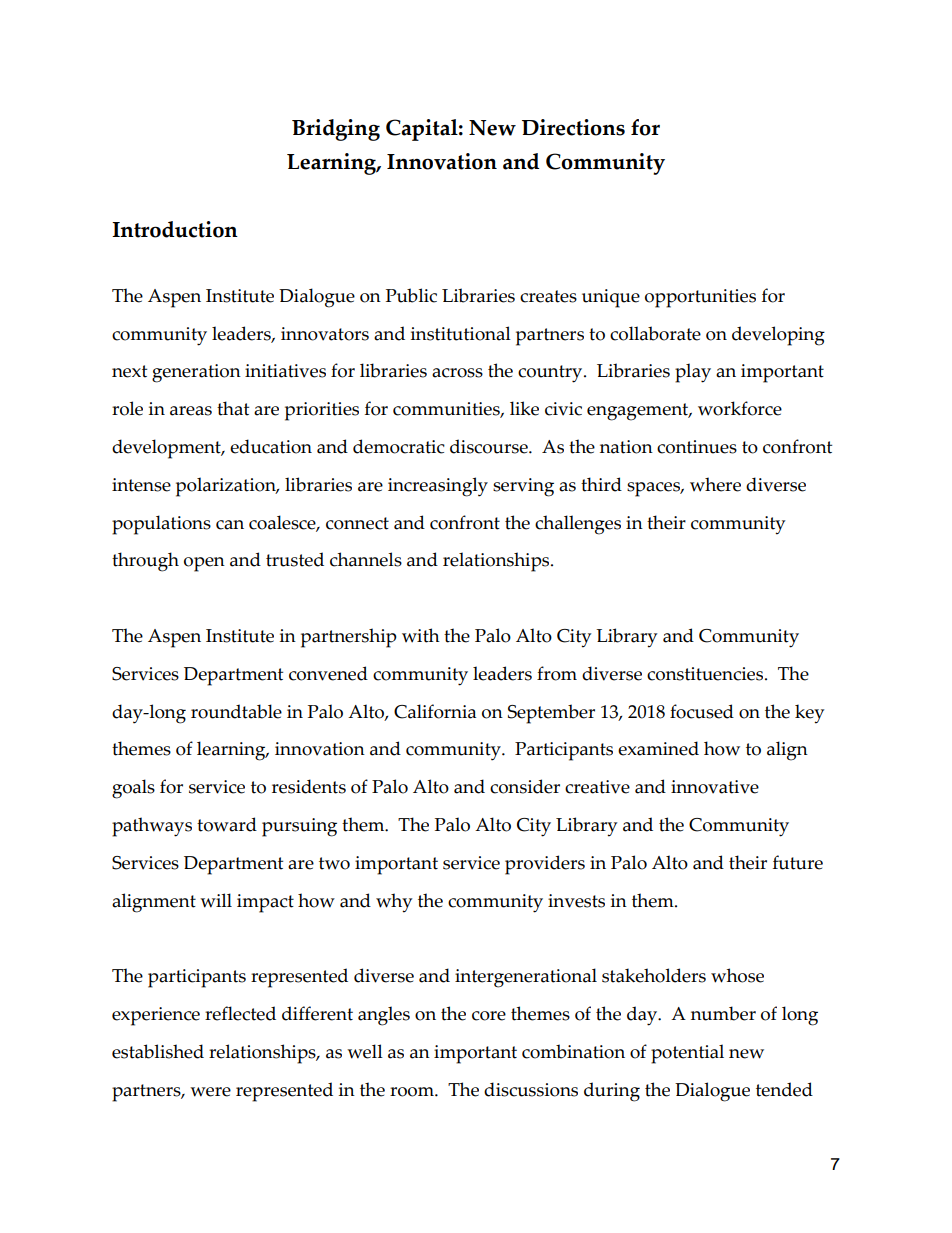 This screenshot has height=1233, width=952. I want to click on innovative, so click(715, 787).
